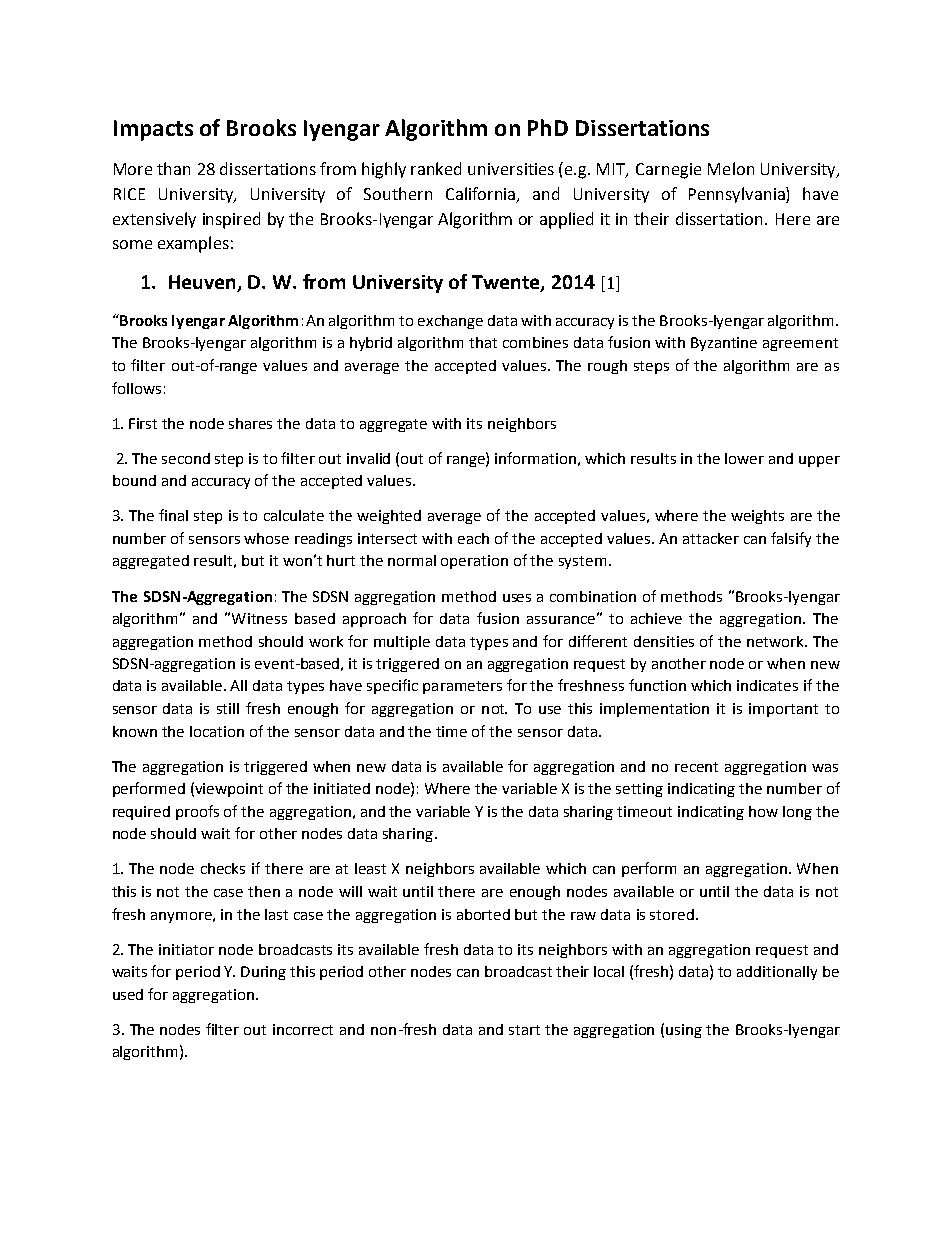 The image size is (952, 1233). Describe the element at coordinates (474, 562) in the document. I see `operation` at that location.
